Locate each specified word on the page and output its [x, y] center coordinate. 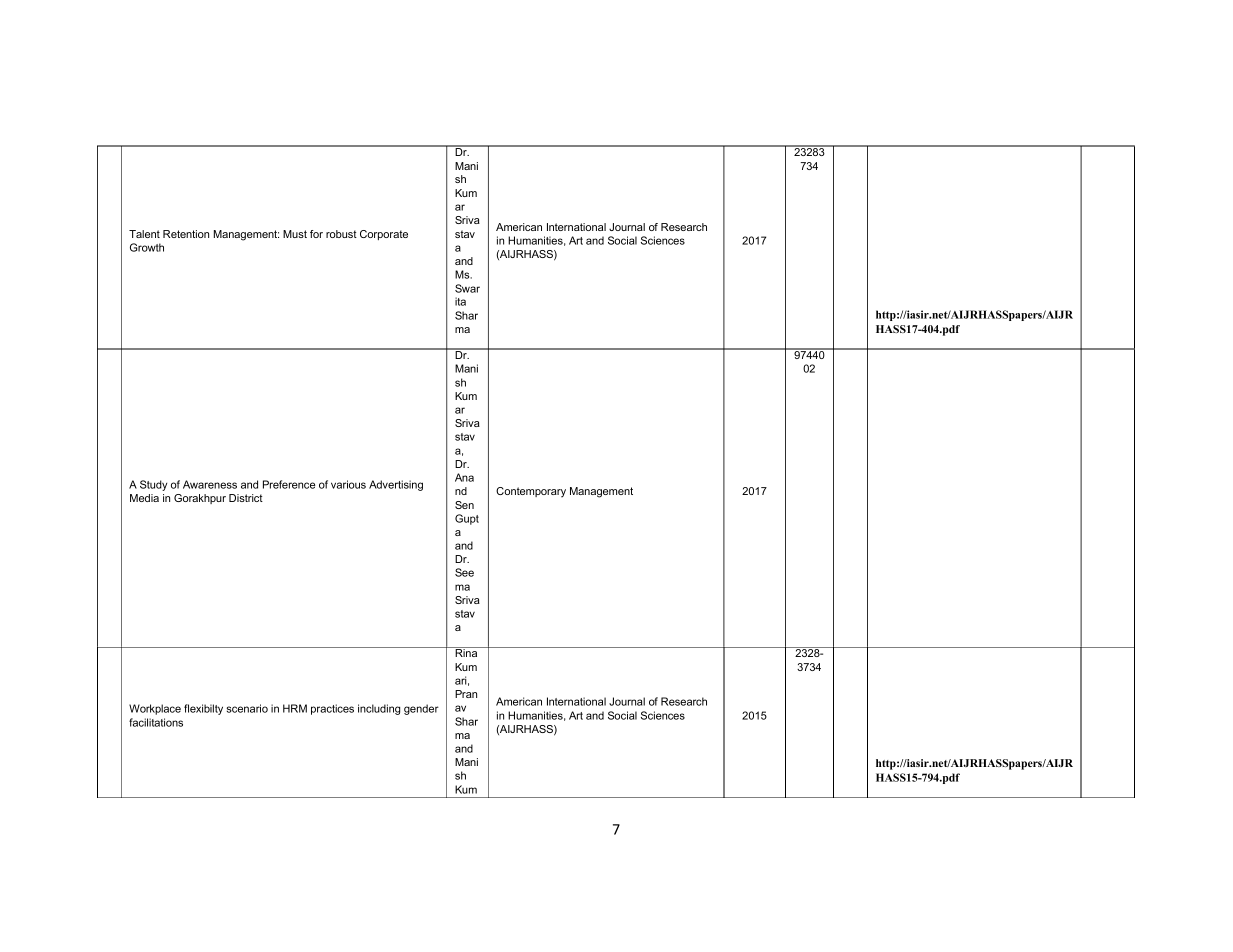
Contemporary [531, 492]
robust [341, 234]
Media [144, 498]
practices [332, 709]
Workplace [155, 709]
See [464, 572]
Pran [466, 694]
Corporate [384, 235]
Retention [186, 234]
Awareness [210, 484]
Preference [289, 484]
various [348, 484]
